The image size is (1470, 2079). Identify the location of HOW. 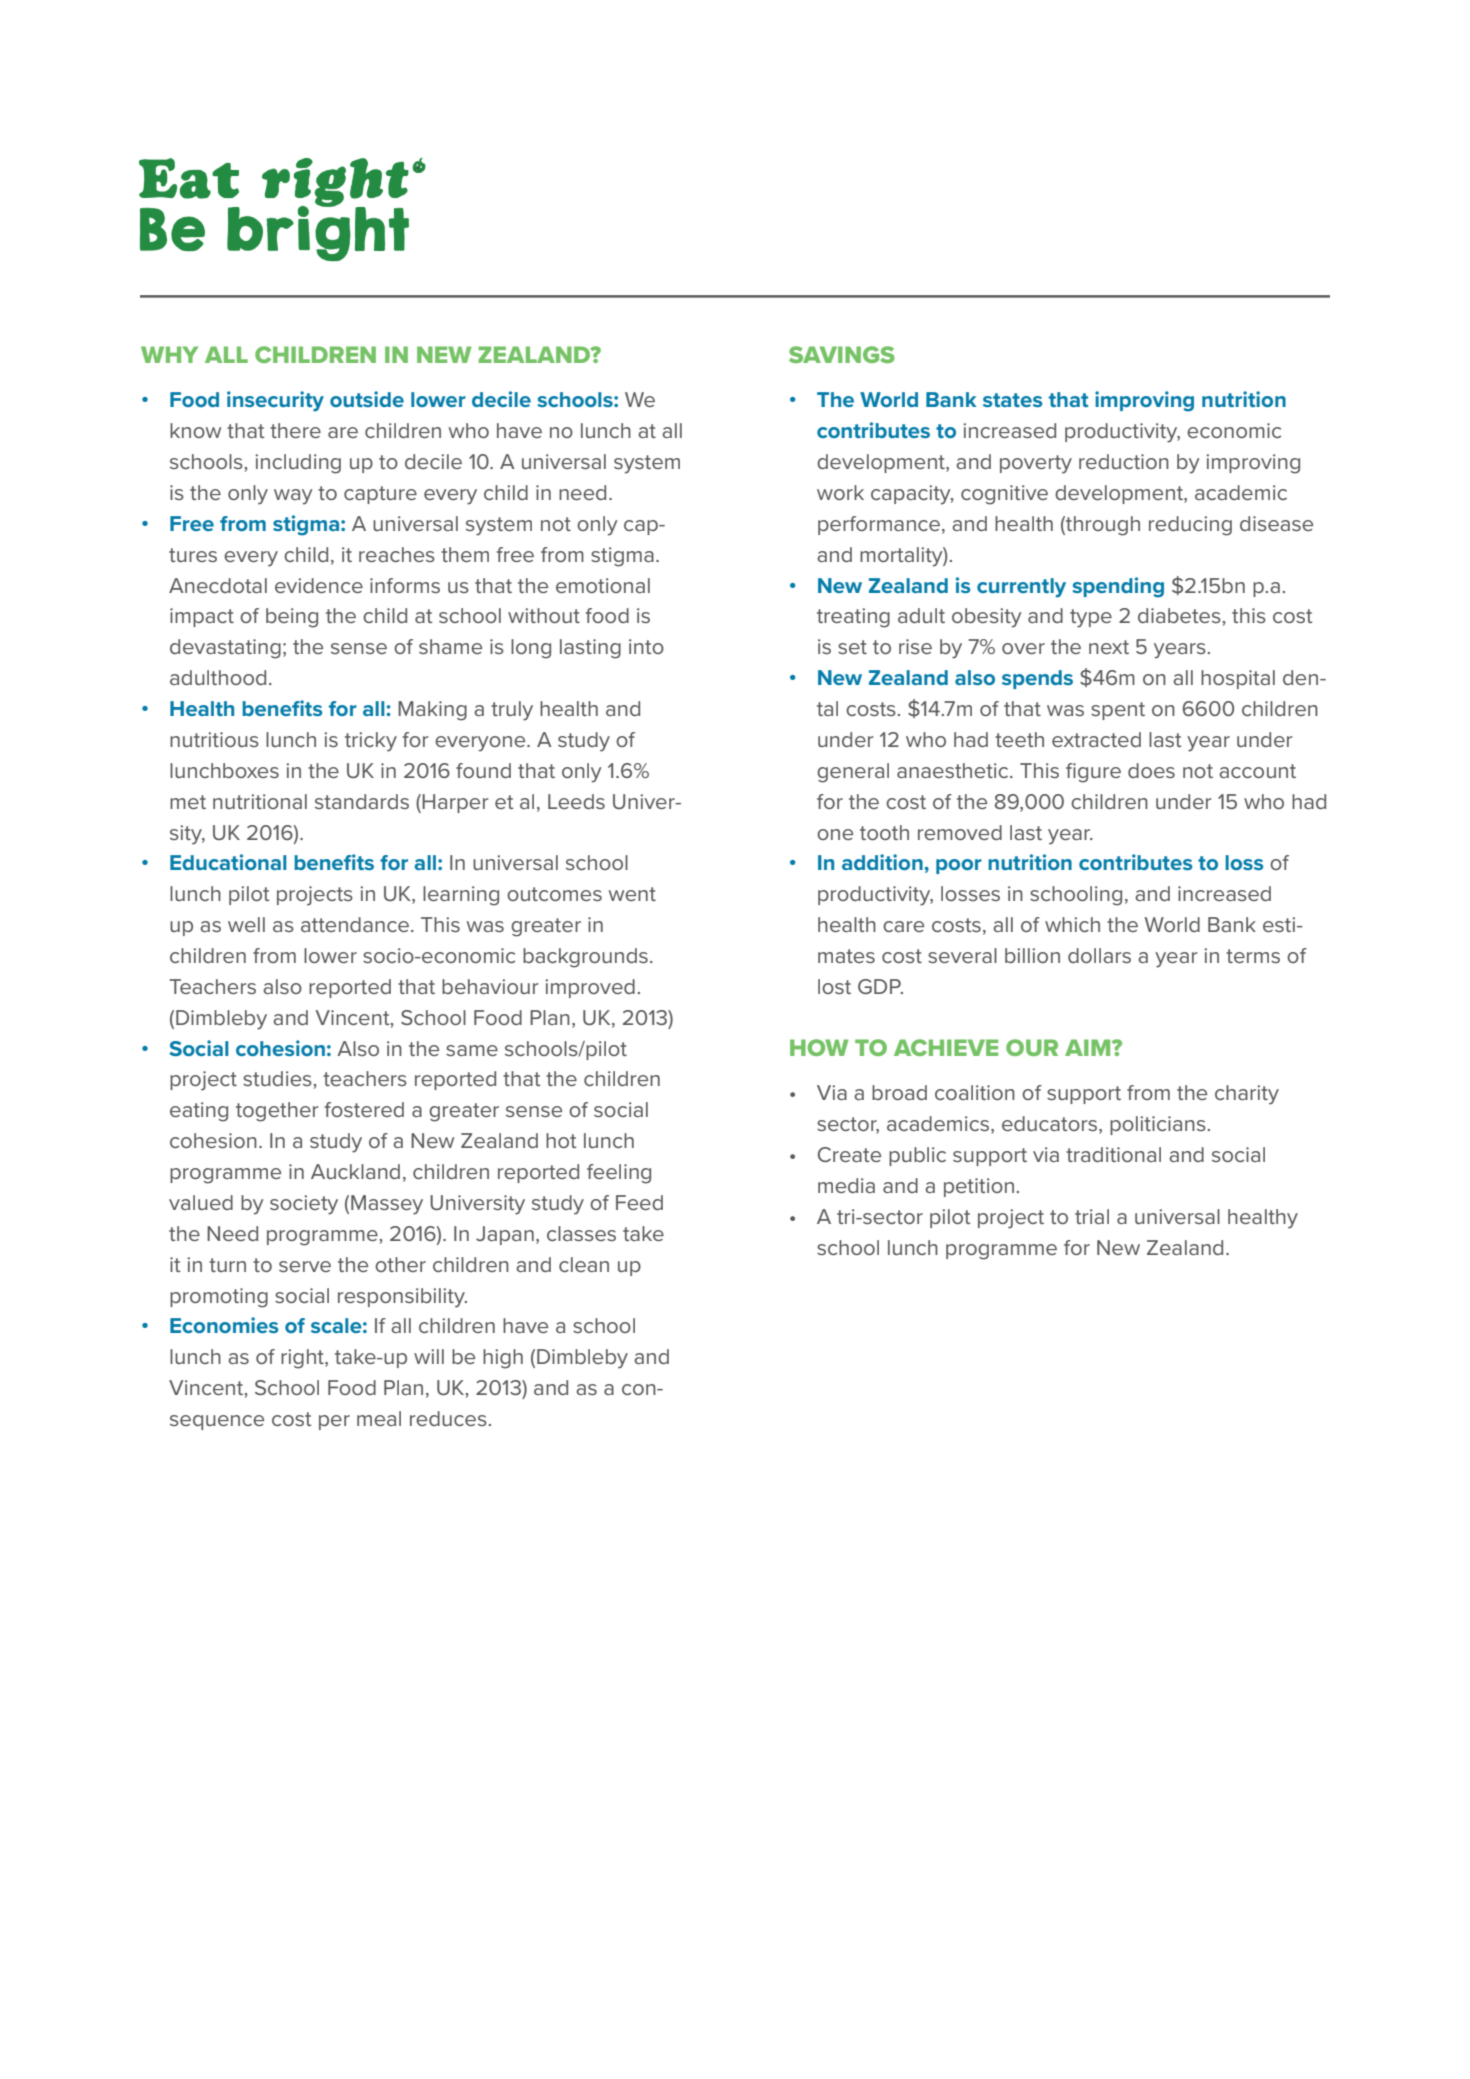
(819, 1047).
